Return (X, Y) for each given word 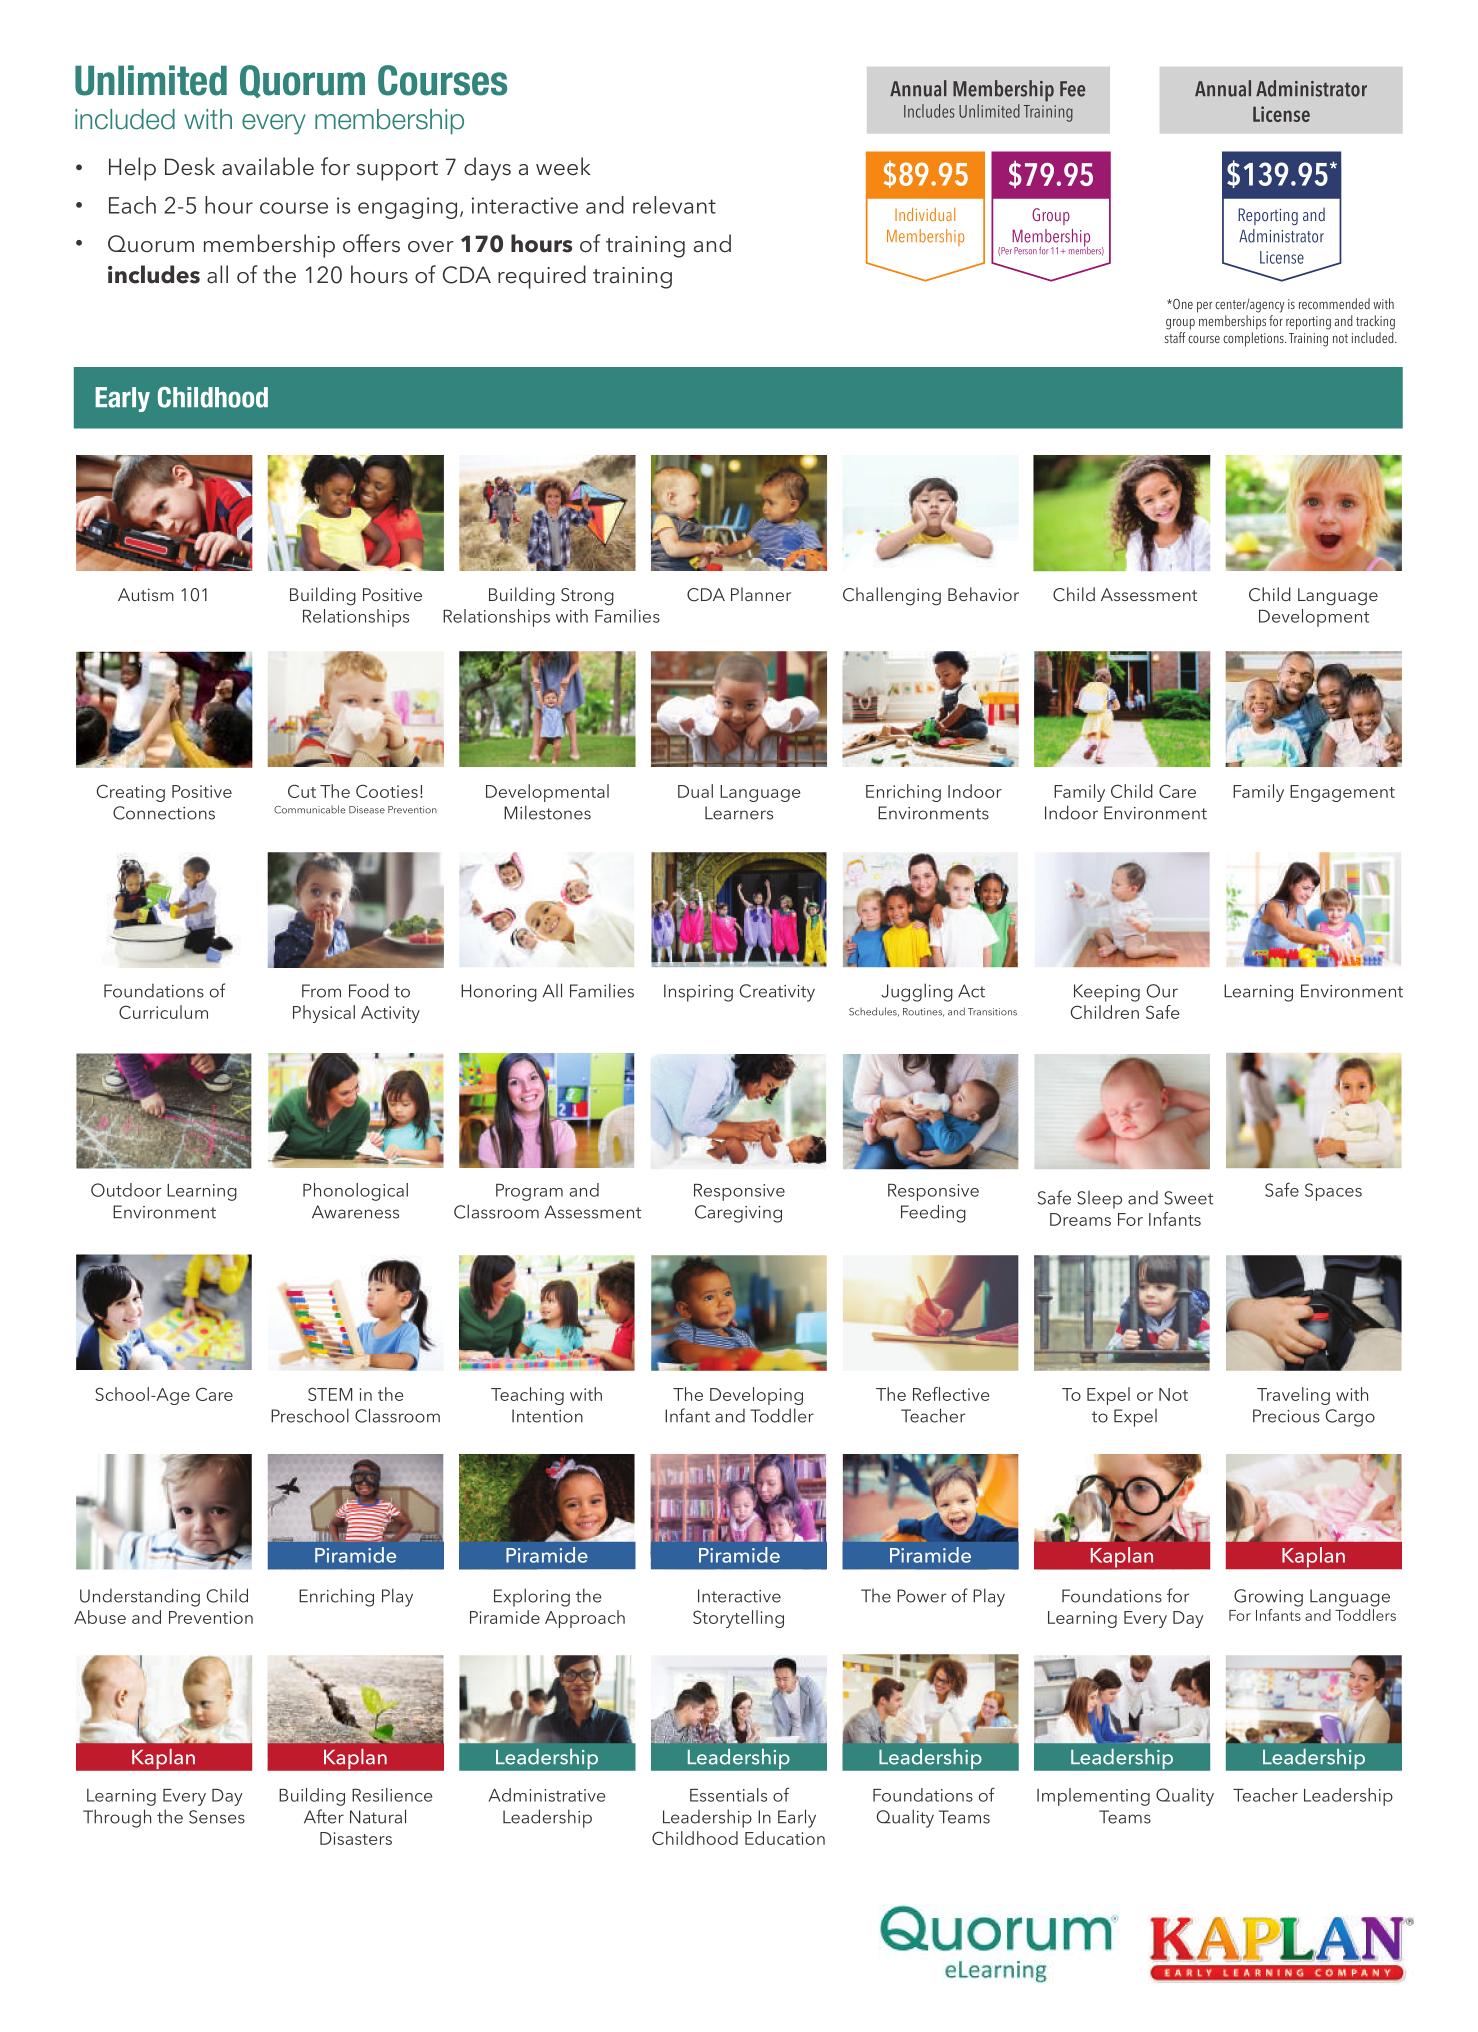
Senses (217, 1817)
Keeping (1107, 993)
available (268, 166)
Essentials (728, 1795)
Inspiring (698, 993)
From (321, 991)
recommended (1334, 303)
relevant (674, 205)
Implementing (1093, 1797)
